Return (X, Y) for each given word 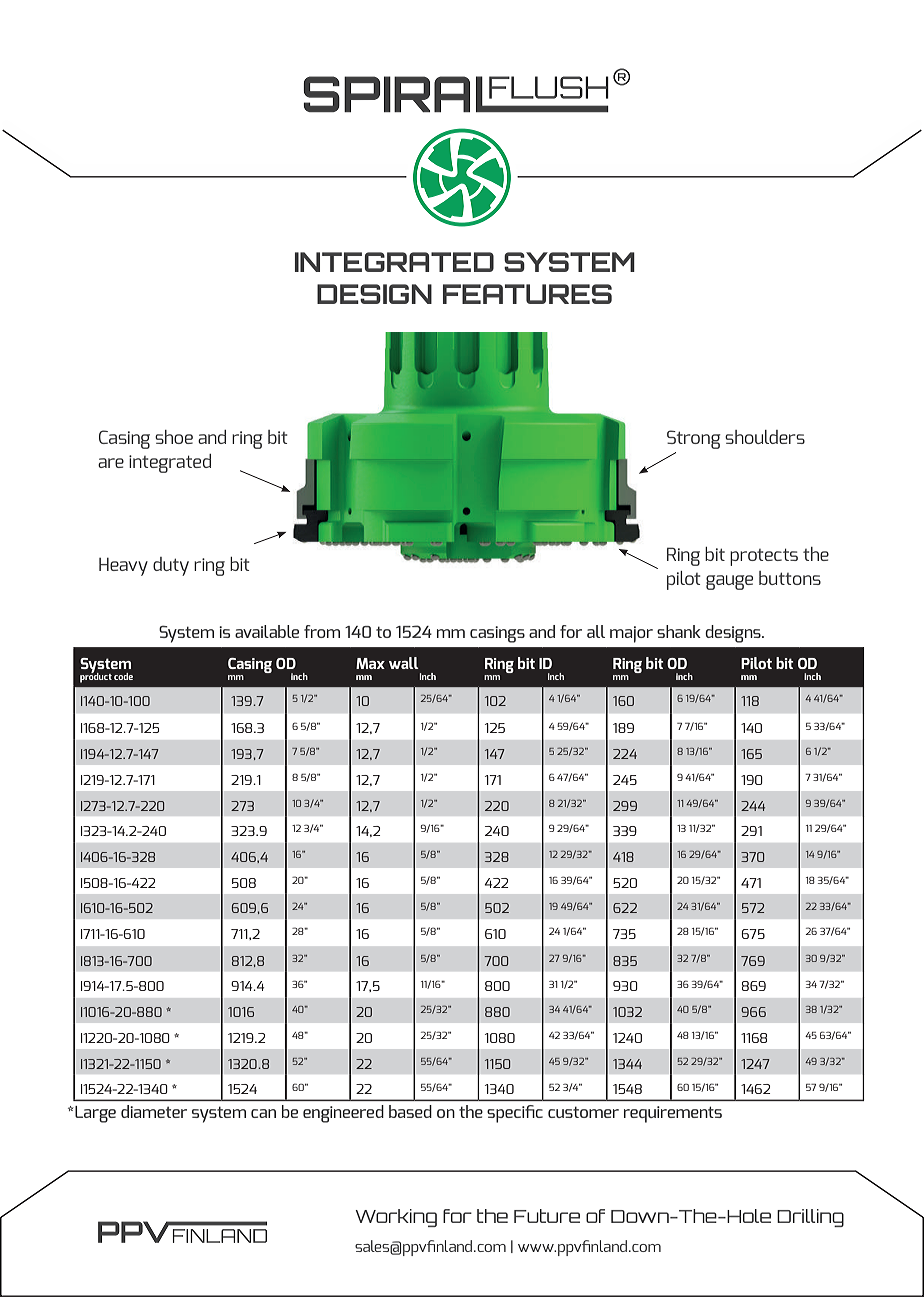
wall (404, 663)
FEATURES (527, 294)
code (123, 676)
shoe (174, 437)
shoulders (765, 437)
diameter (154, 1111)
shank (679, 631)
